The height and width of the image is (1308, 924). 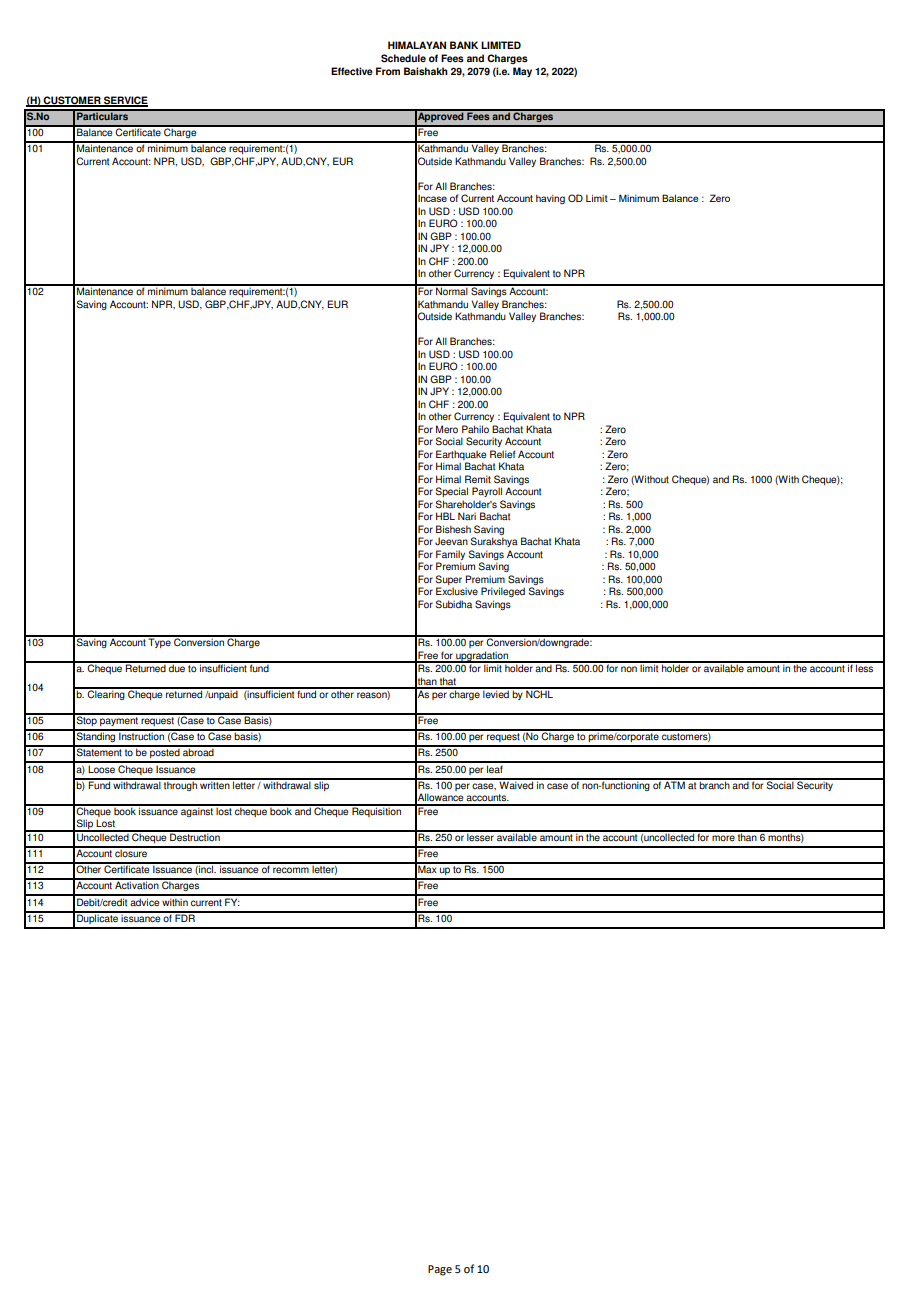 I want to click on Page, so click(x=440, y=1270).
